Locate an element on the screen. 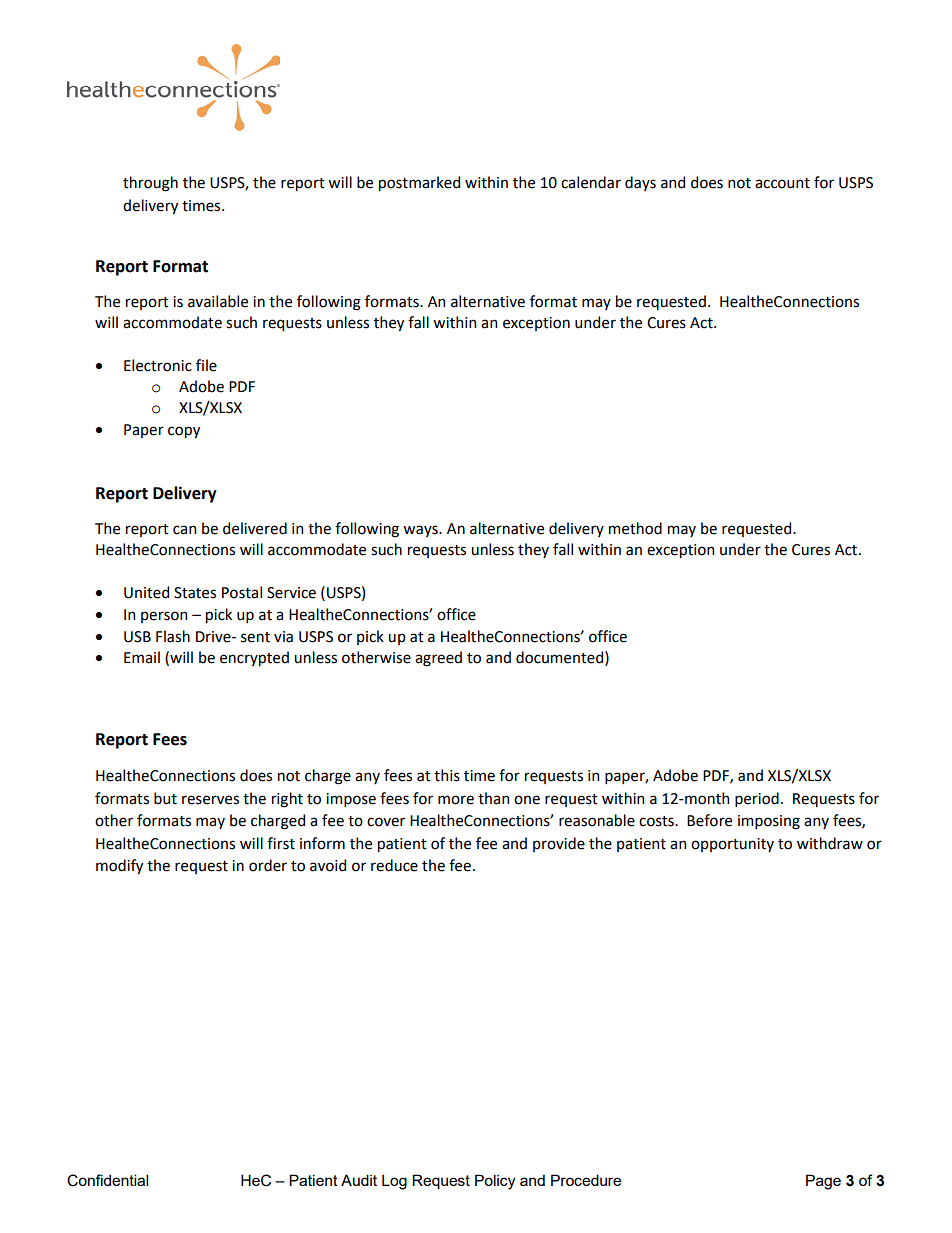 The width and height of the screenshot is (952, 1233). Email is located at coordinates (142, 657).
